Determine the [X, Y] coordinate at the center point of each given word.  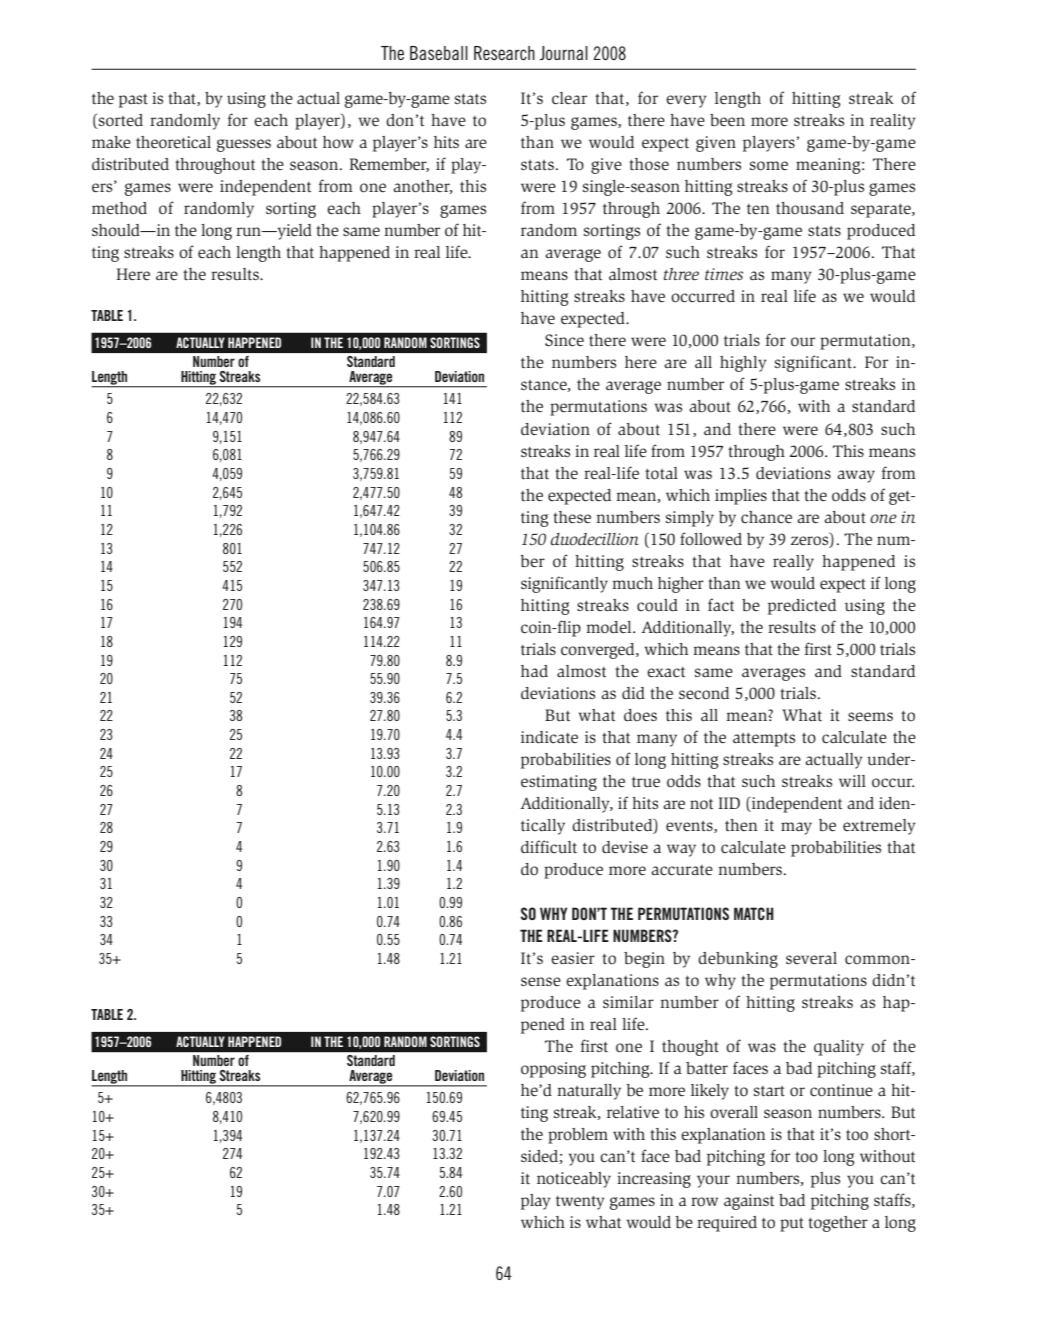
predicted [802, 607]
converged [599, 651]
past [133, 101]
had [534, 671]
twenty [580, 1202]
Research [504, 53]
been [727, 120]
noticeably [574, 1180]
